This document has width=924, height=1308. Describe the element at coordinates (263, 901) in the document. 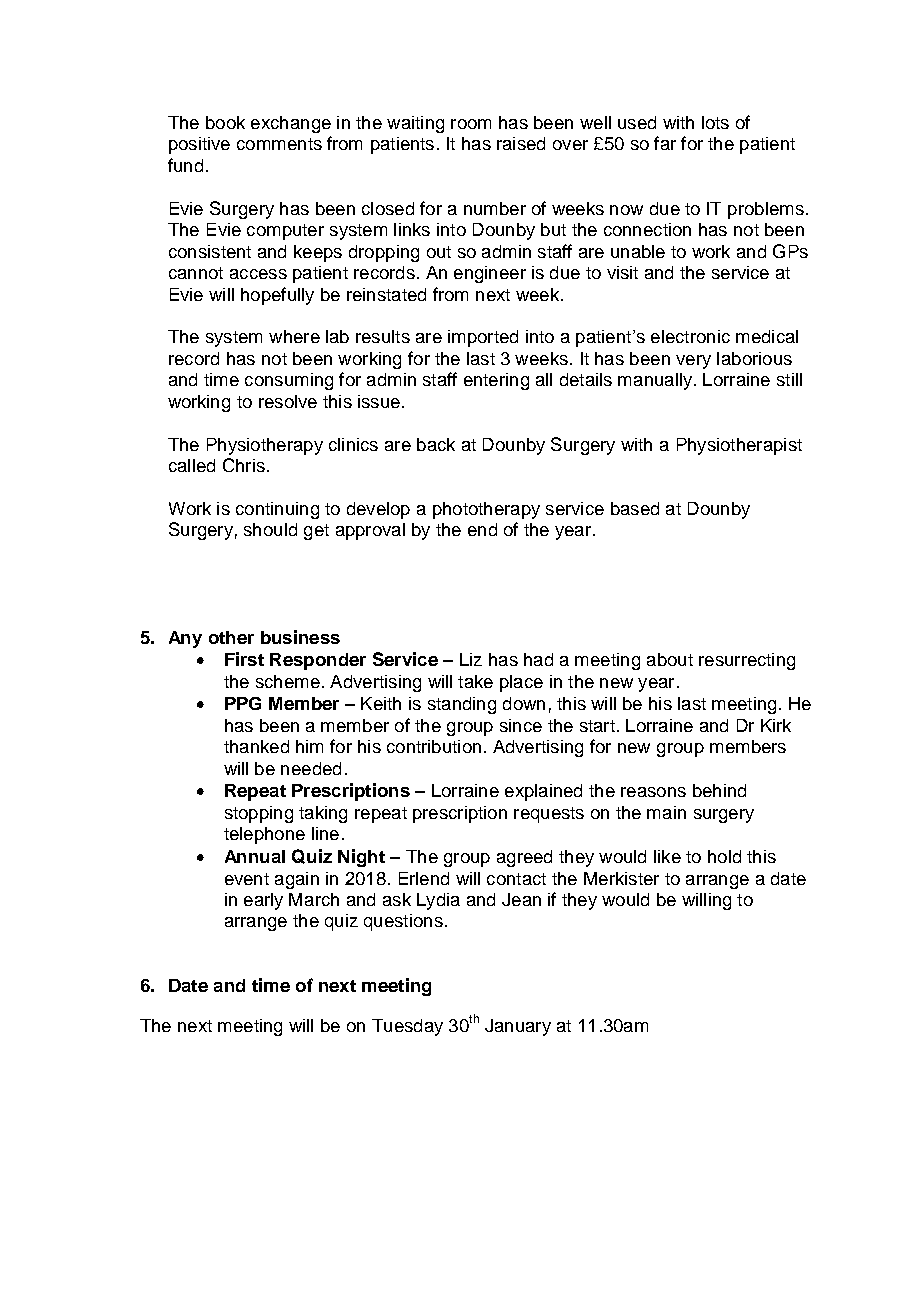

I see `early` at that location.
